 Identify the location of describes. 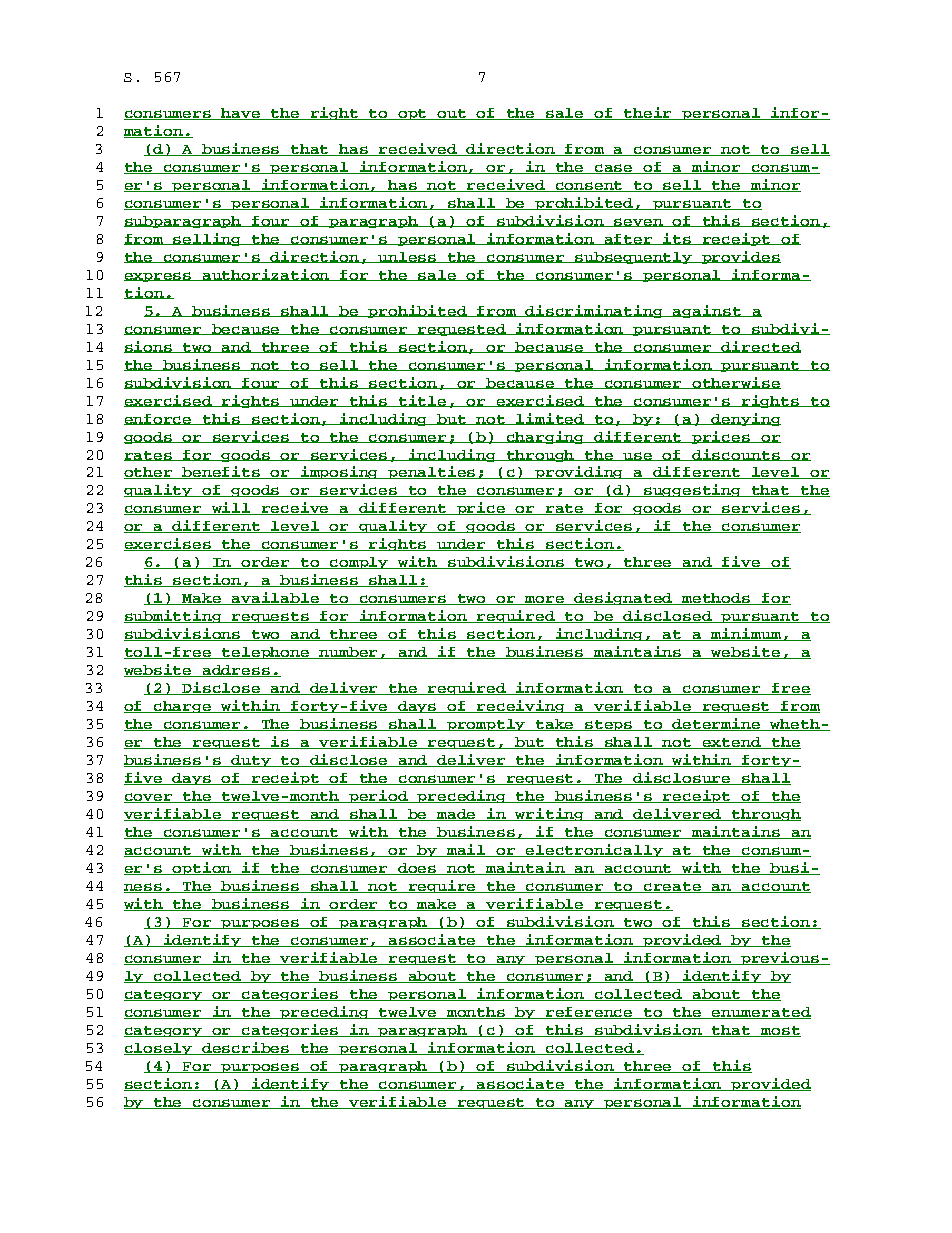
(246, 1048).
